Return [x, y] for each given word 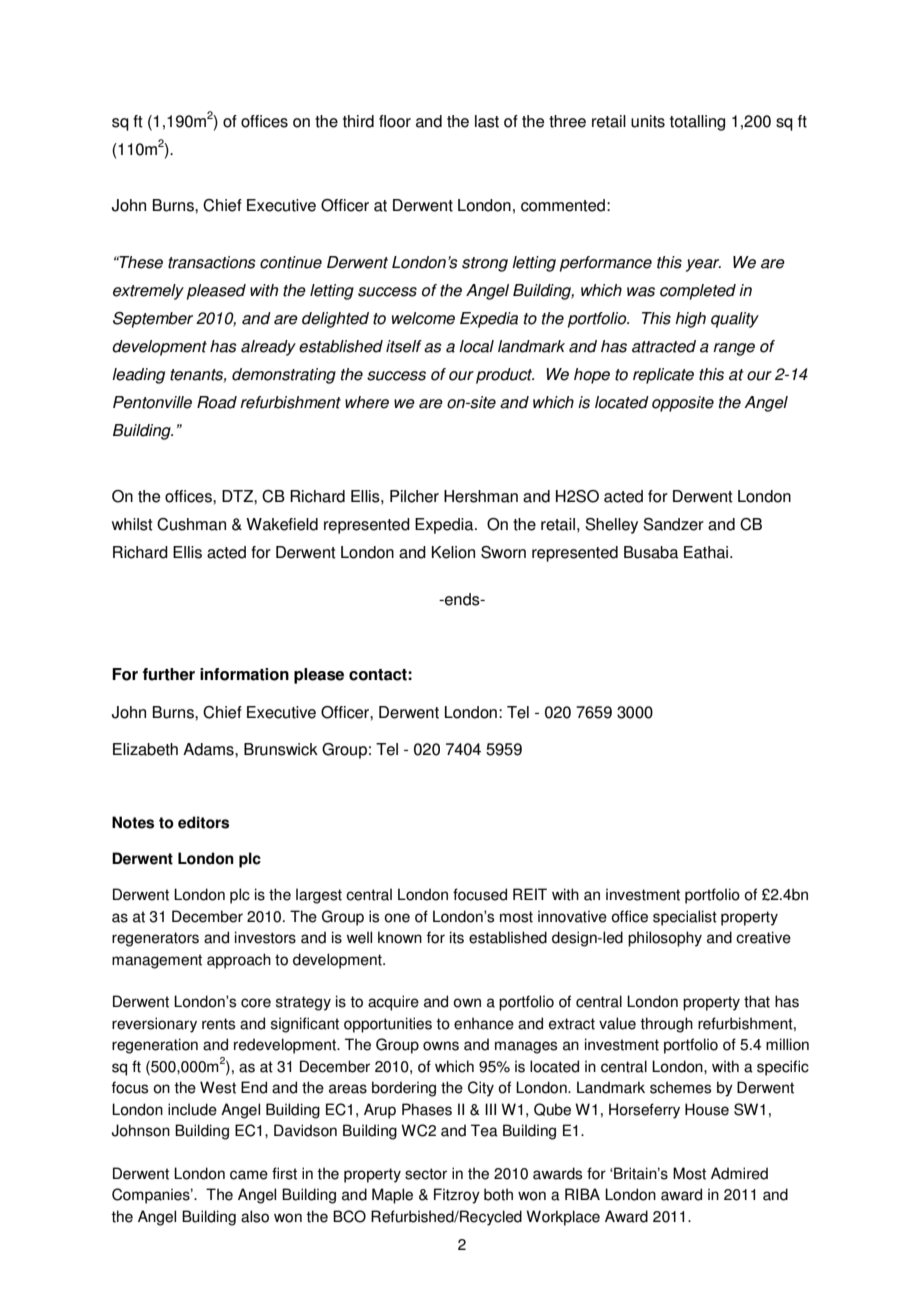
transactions [212, 262]
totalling [697, 123]
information [244, 674]
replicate [663, 376]
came [249, 1175]
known [400, 937]
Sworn [503, 552]
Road [217, 402]
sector [426, 1174]
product [505, 376]
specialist [685, 918]
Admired [739, 1173]
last [487, 121]
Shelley [611, 526]
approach [239, 961]
